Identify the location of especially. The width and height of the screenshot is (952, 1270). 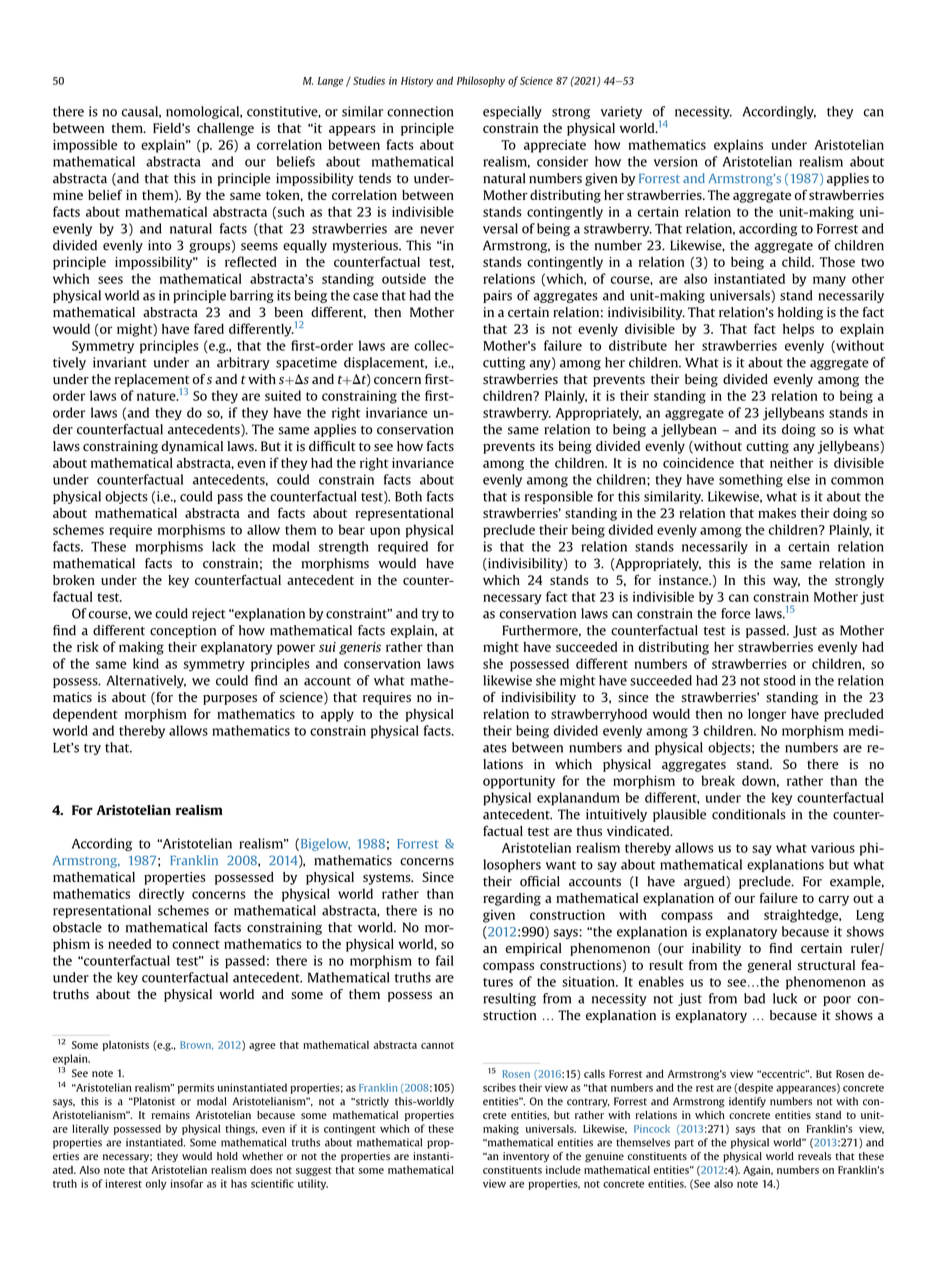
(512, 112).
